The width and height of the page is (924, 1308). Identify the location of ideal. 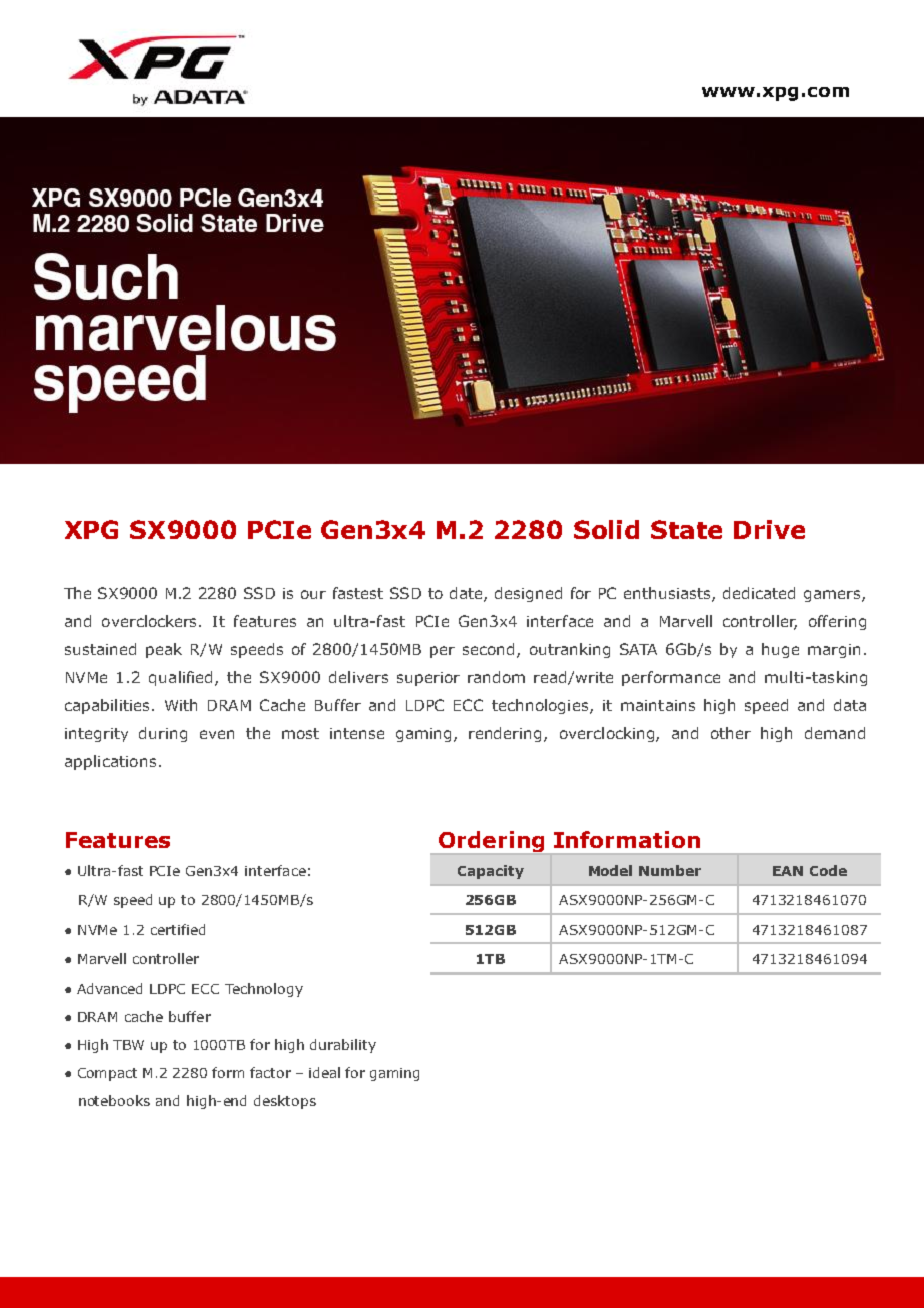
(324, 1072).
